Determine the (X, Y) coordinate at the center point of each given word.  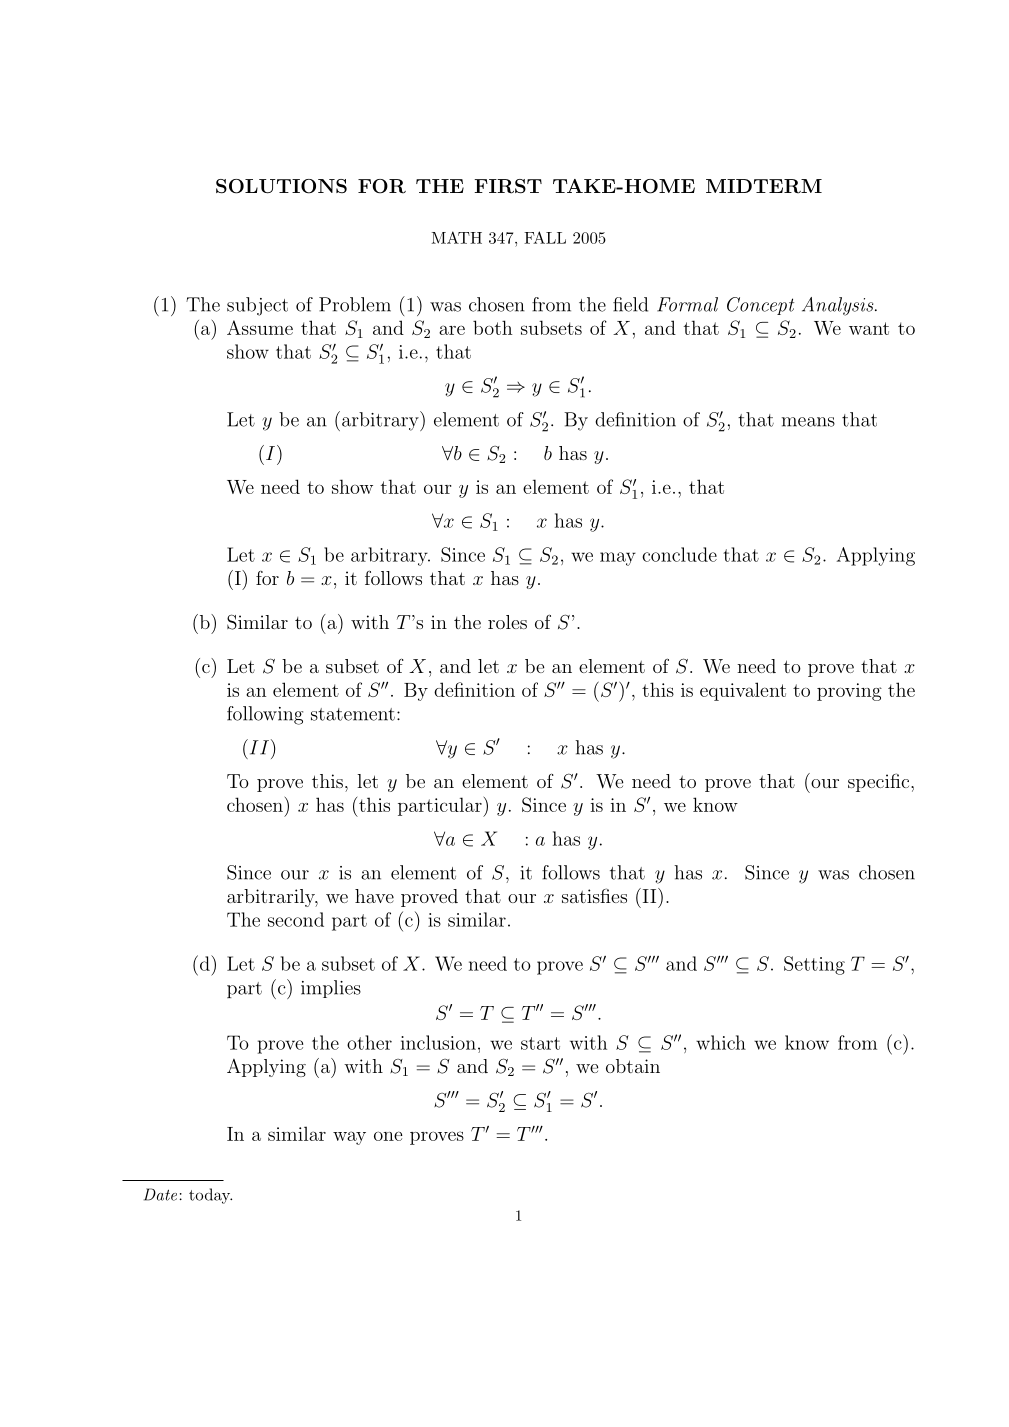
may (618, 559)
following (265, 715)
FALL (545, 237)
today (210, 1196)
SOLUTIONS (281, 186)
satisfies (594, 895)
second (296, 919)
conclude (679, 554)
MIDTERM (764, 186)
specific (880, 782)
